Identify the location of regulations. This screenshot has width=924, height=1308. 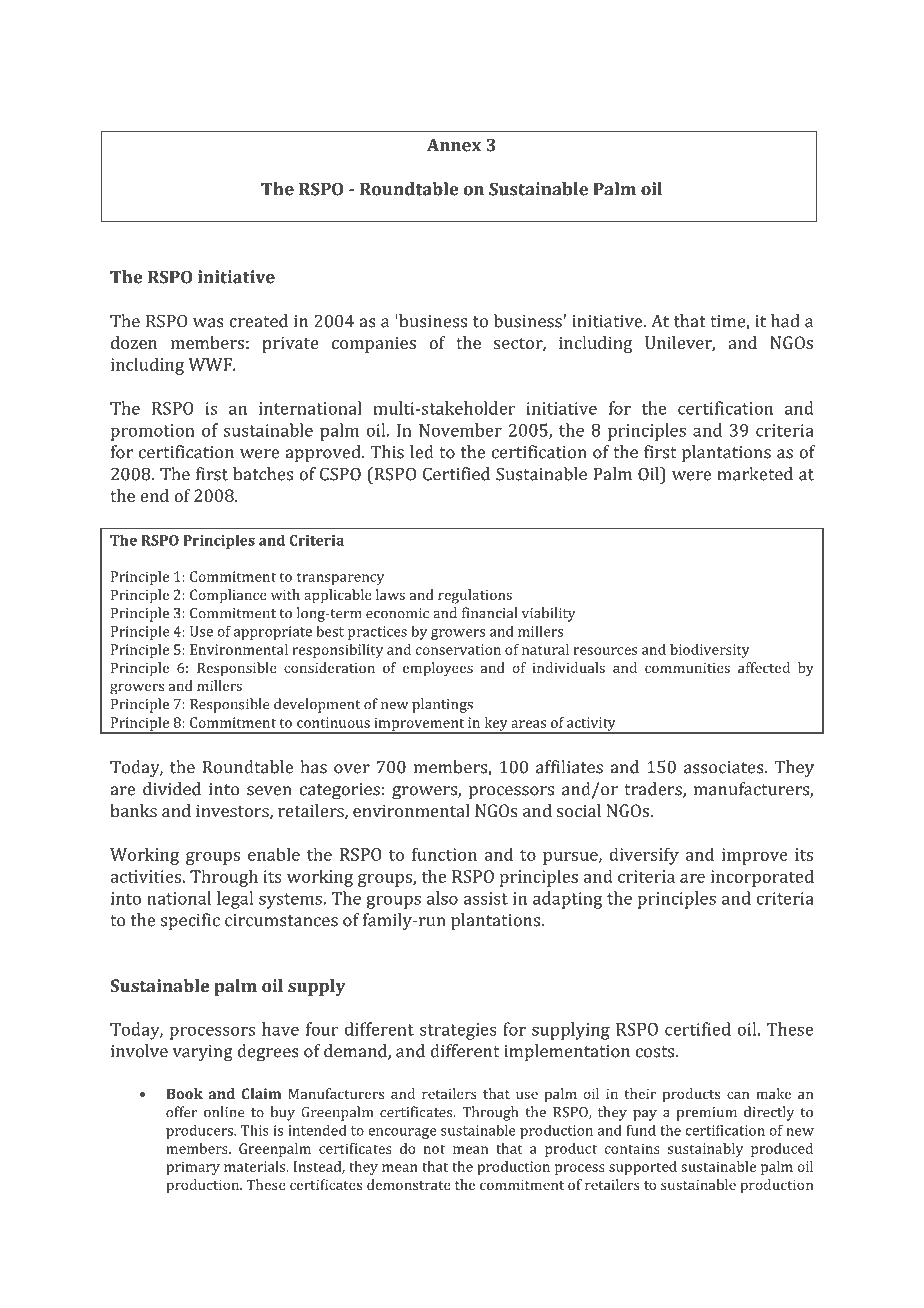
(475, 596).
